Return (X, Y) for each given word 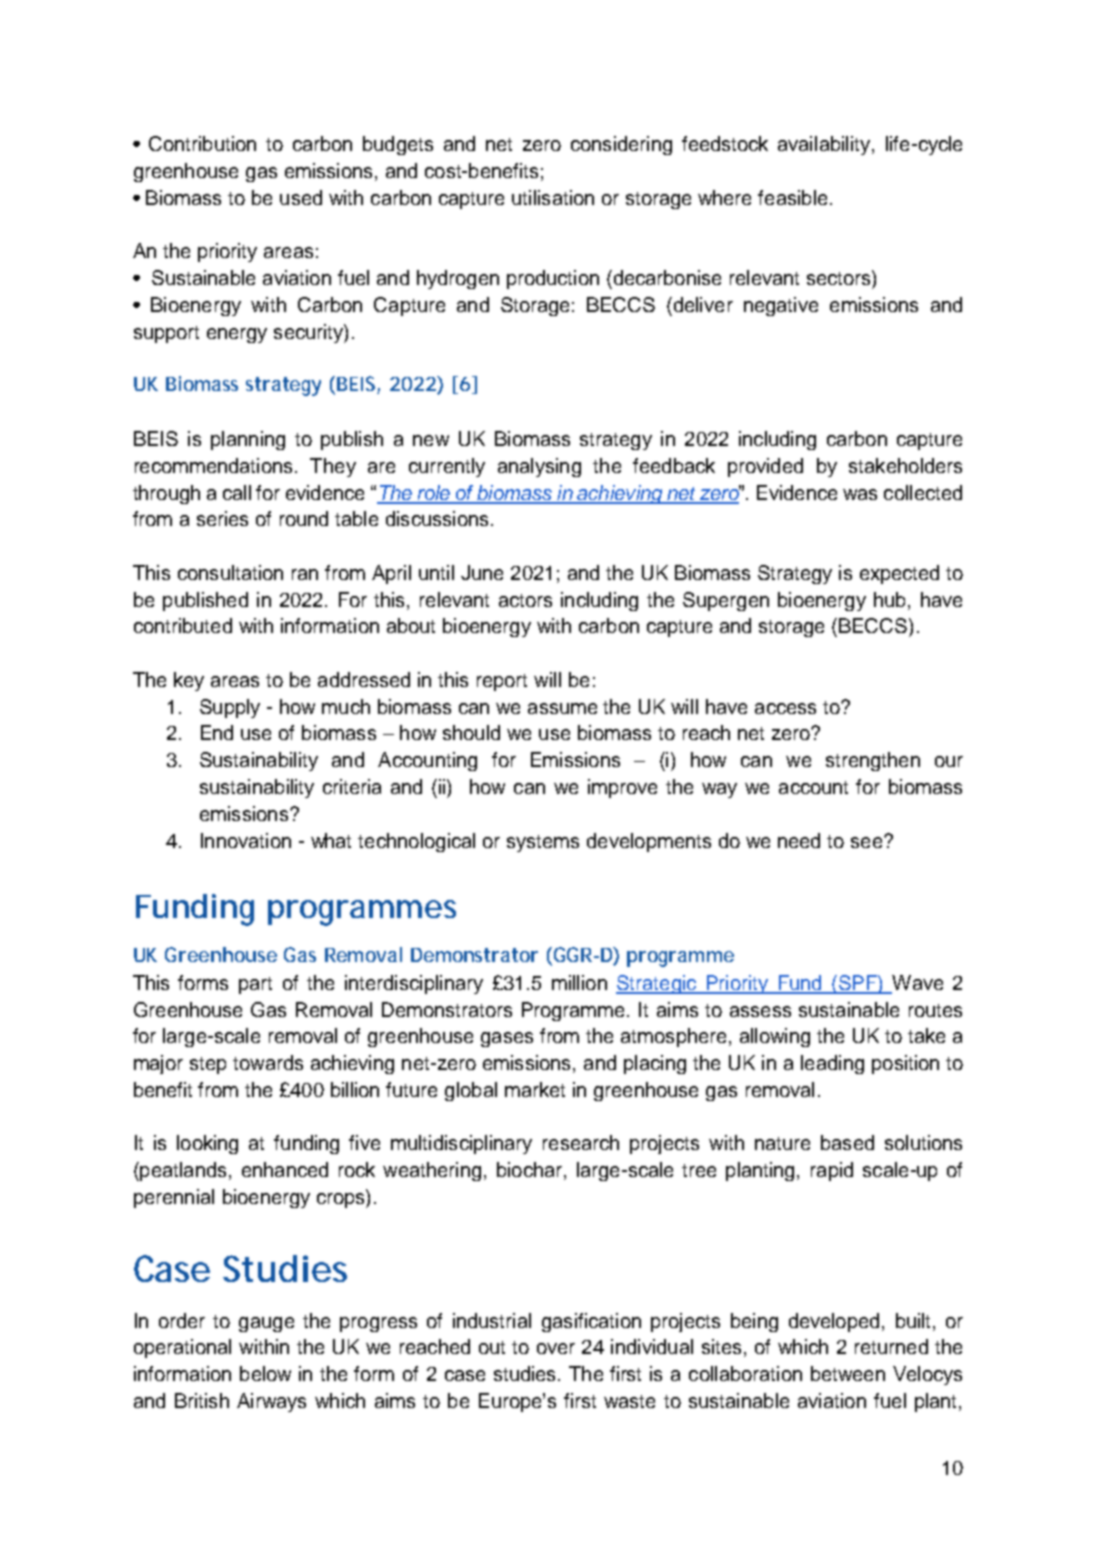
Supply (230, 708)
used (301, 197)
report (502, 682)
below (265, 1373)
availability (825, 145)
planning (248, 440)
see (868, 842)
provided (765, 467)
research (581, 1142)
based (847, 1142)
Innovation (246, 840)
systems (543, 843)
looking (207, 1144)
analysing (539, 467)
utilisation (553, 197)
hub (891, 599)
